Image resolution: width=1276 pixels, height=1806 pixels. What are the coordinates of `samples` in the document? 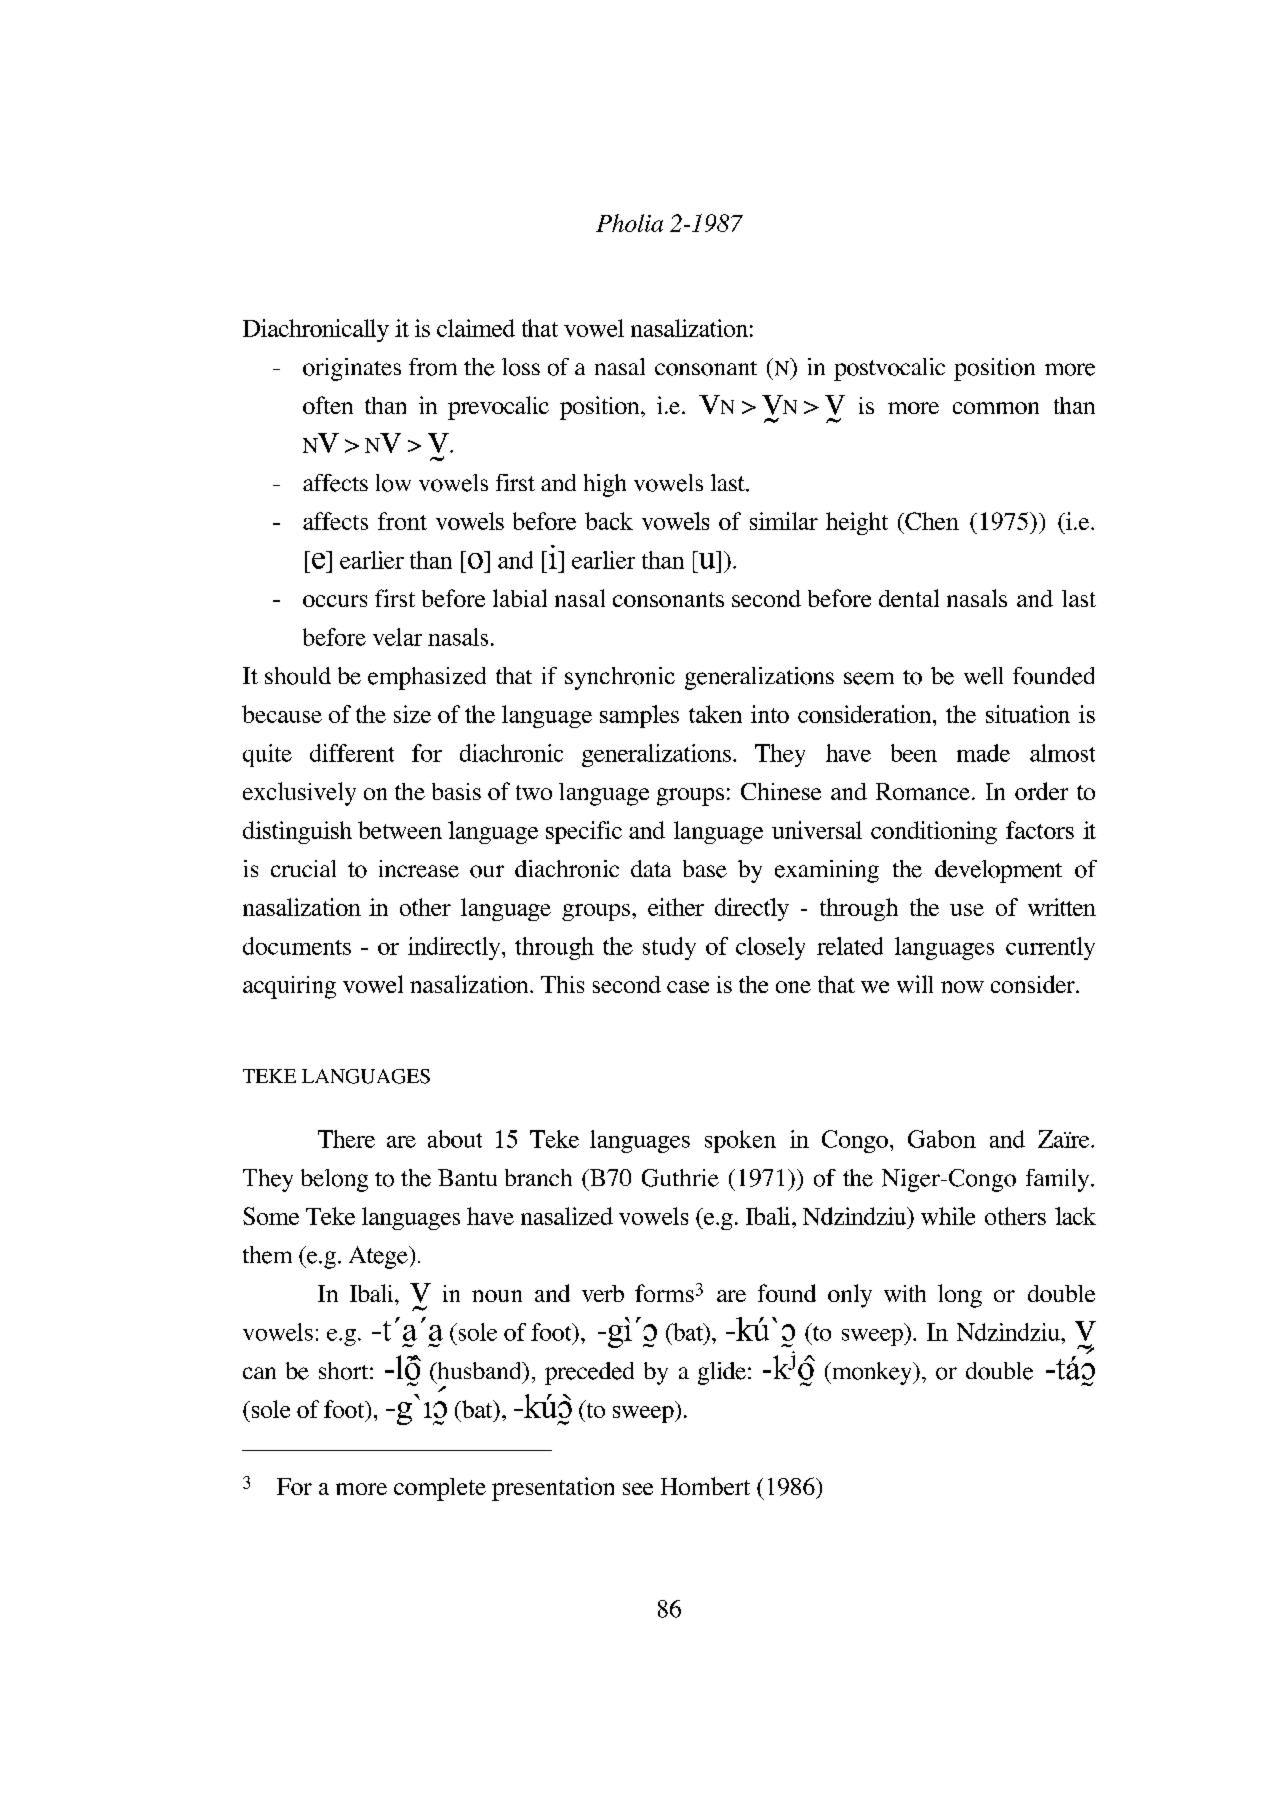 It's located at (639, 716).
